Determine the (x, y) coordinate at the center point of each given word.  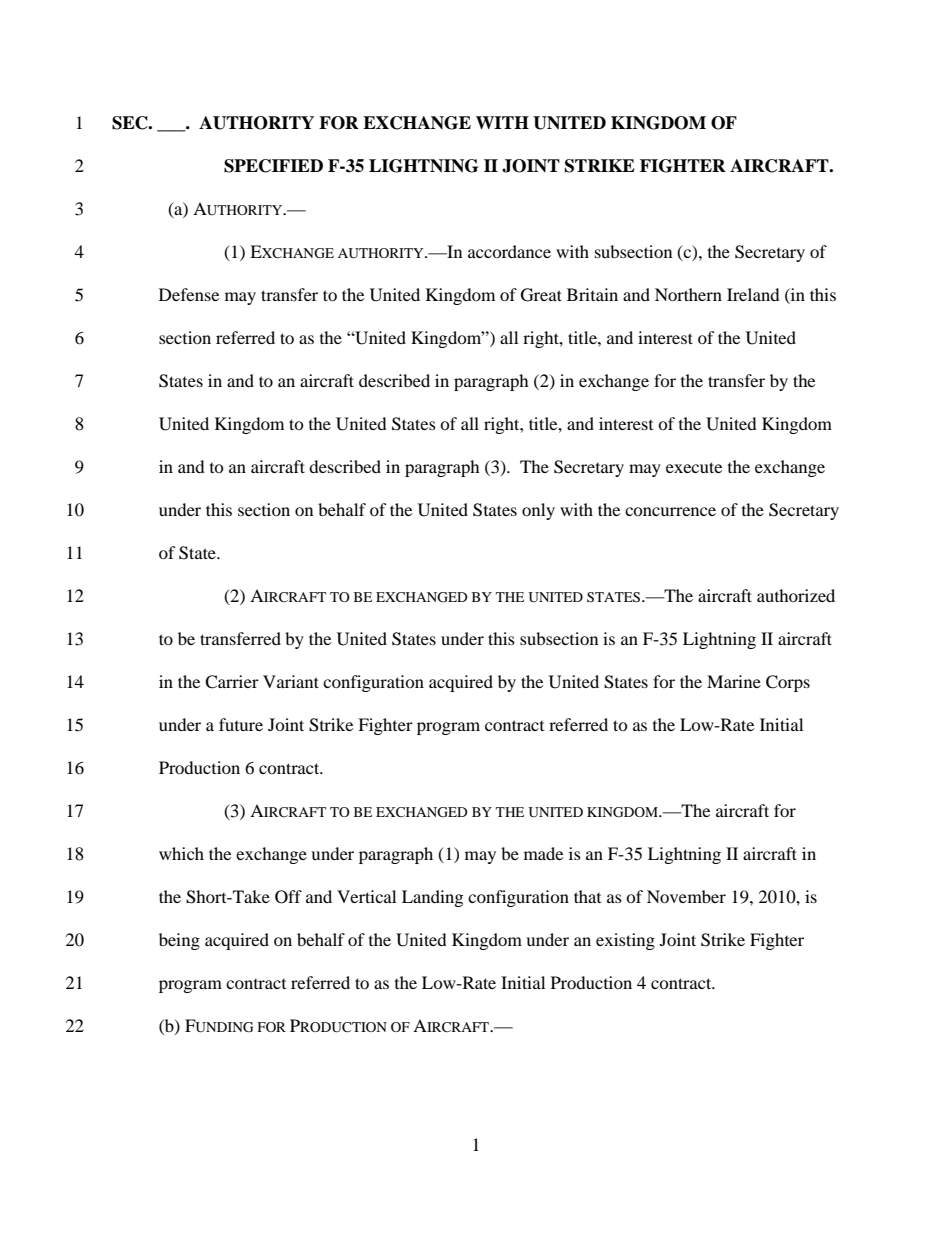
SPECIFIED (273, 166)
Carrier (232, 682)
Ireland (753, 294)
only (538, 511)
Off (288, 897)
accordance (509, 251)
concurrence (670, 511)
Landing (432, 898)
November (686, 896)
